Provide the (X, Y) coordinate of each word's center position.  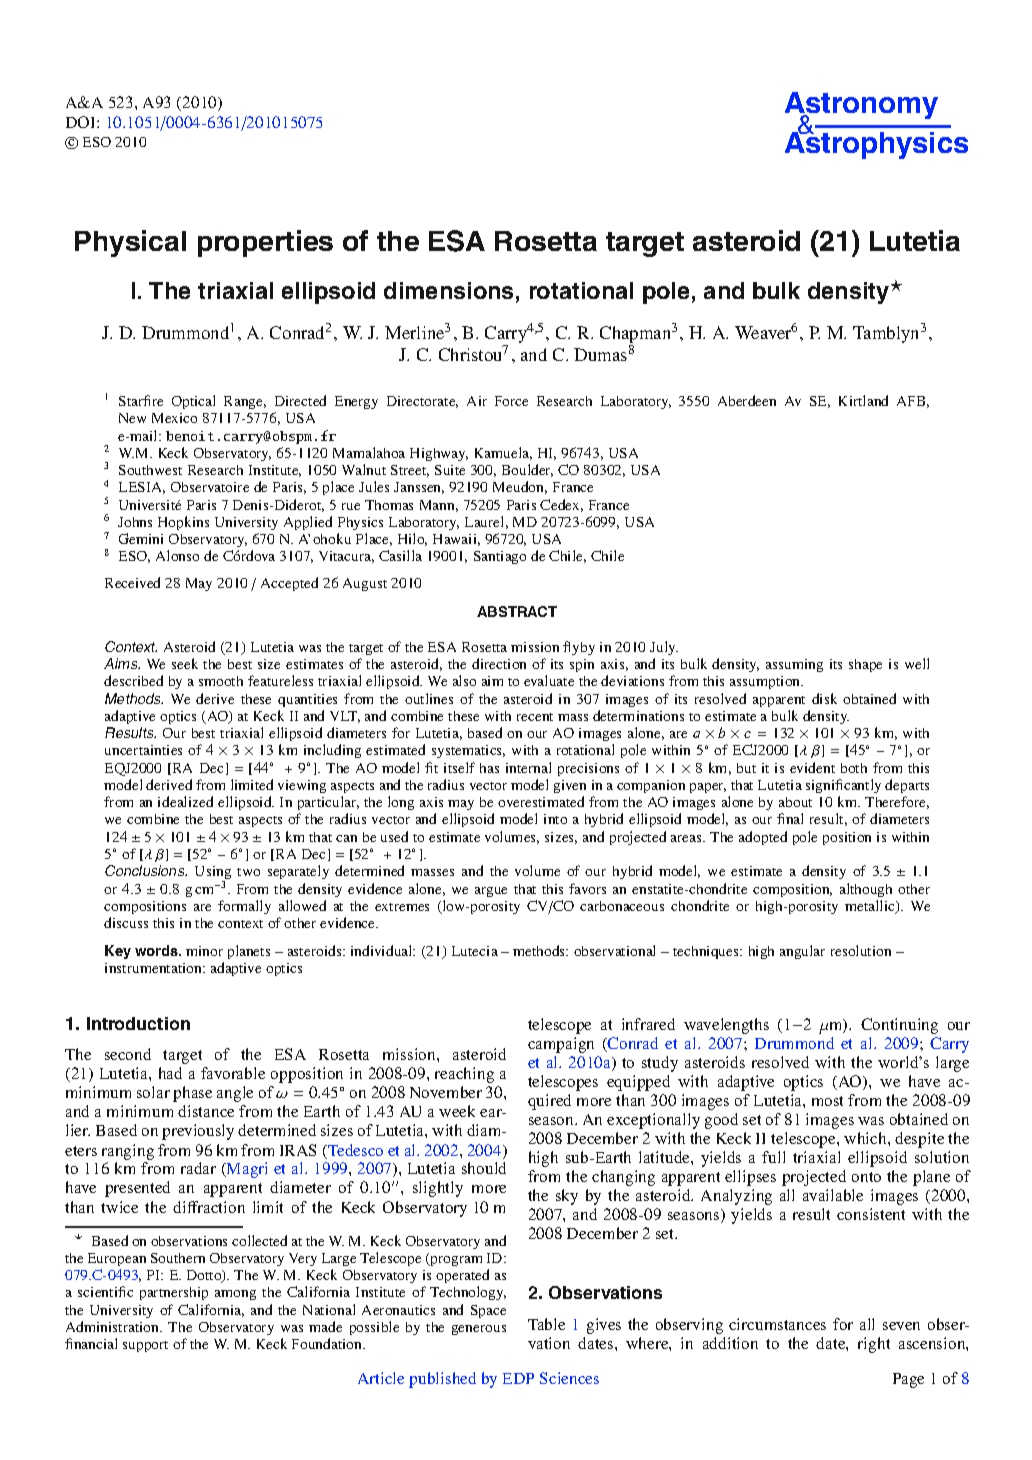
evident (812, 767)
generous (479, 1330)
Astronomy (861, 107)
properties (265, 243)
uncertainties (143, 750)
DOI (82, 122)
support (145, 1346)
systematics (468, 751)
